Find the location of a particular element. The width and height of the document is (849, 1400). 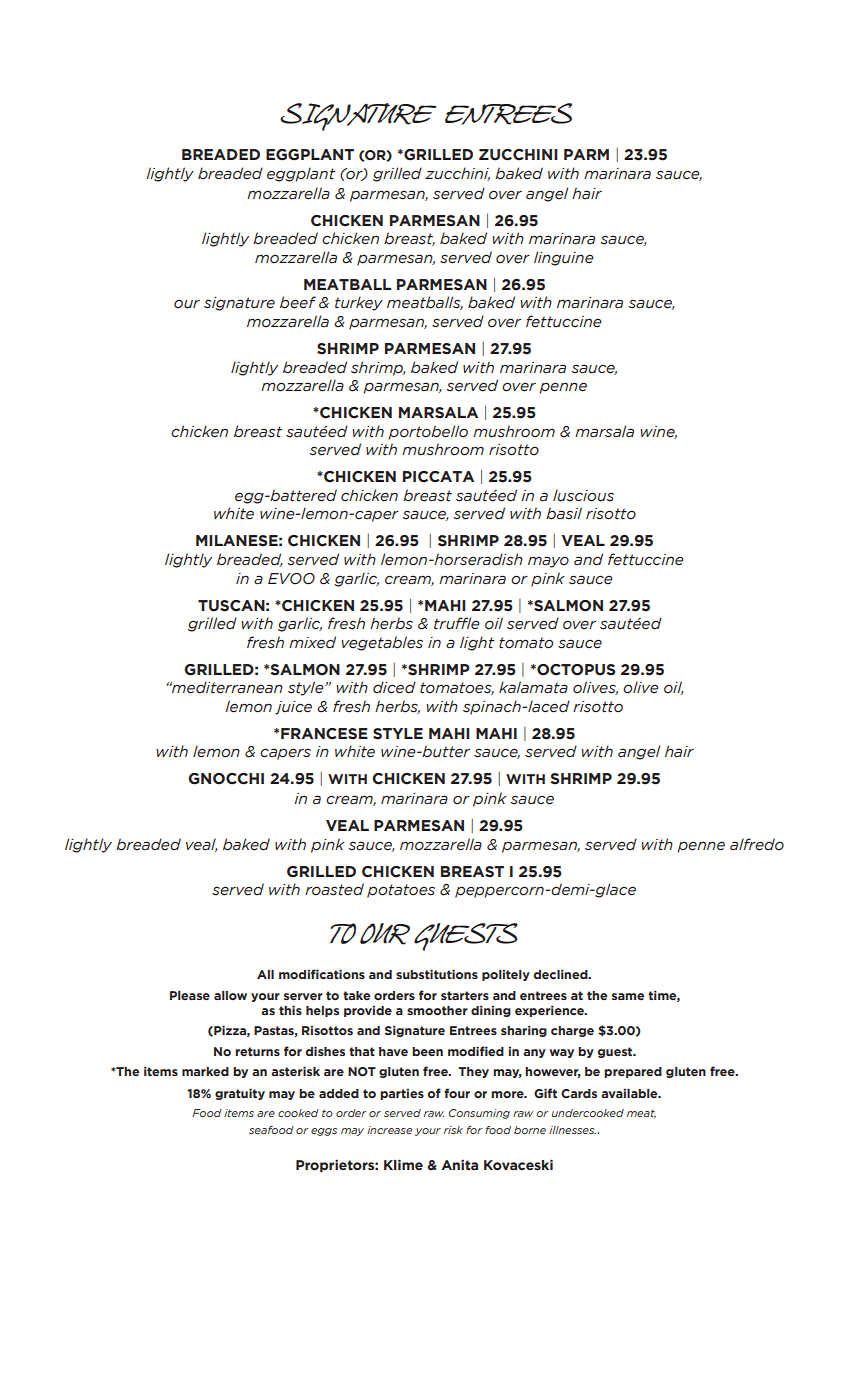

turkey is located at coordinates (359, 303).
